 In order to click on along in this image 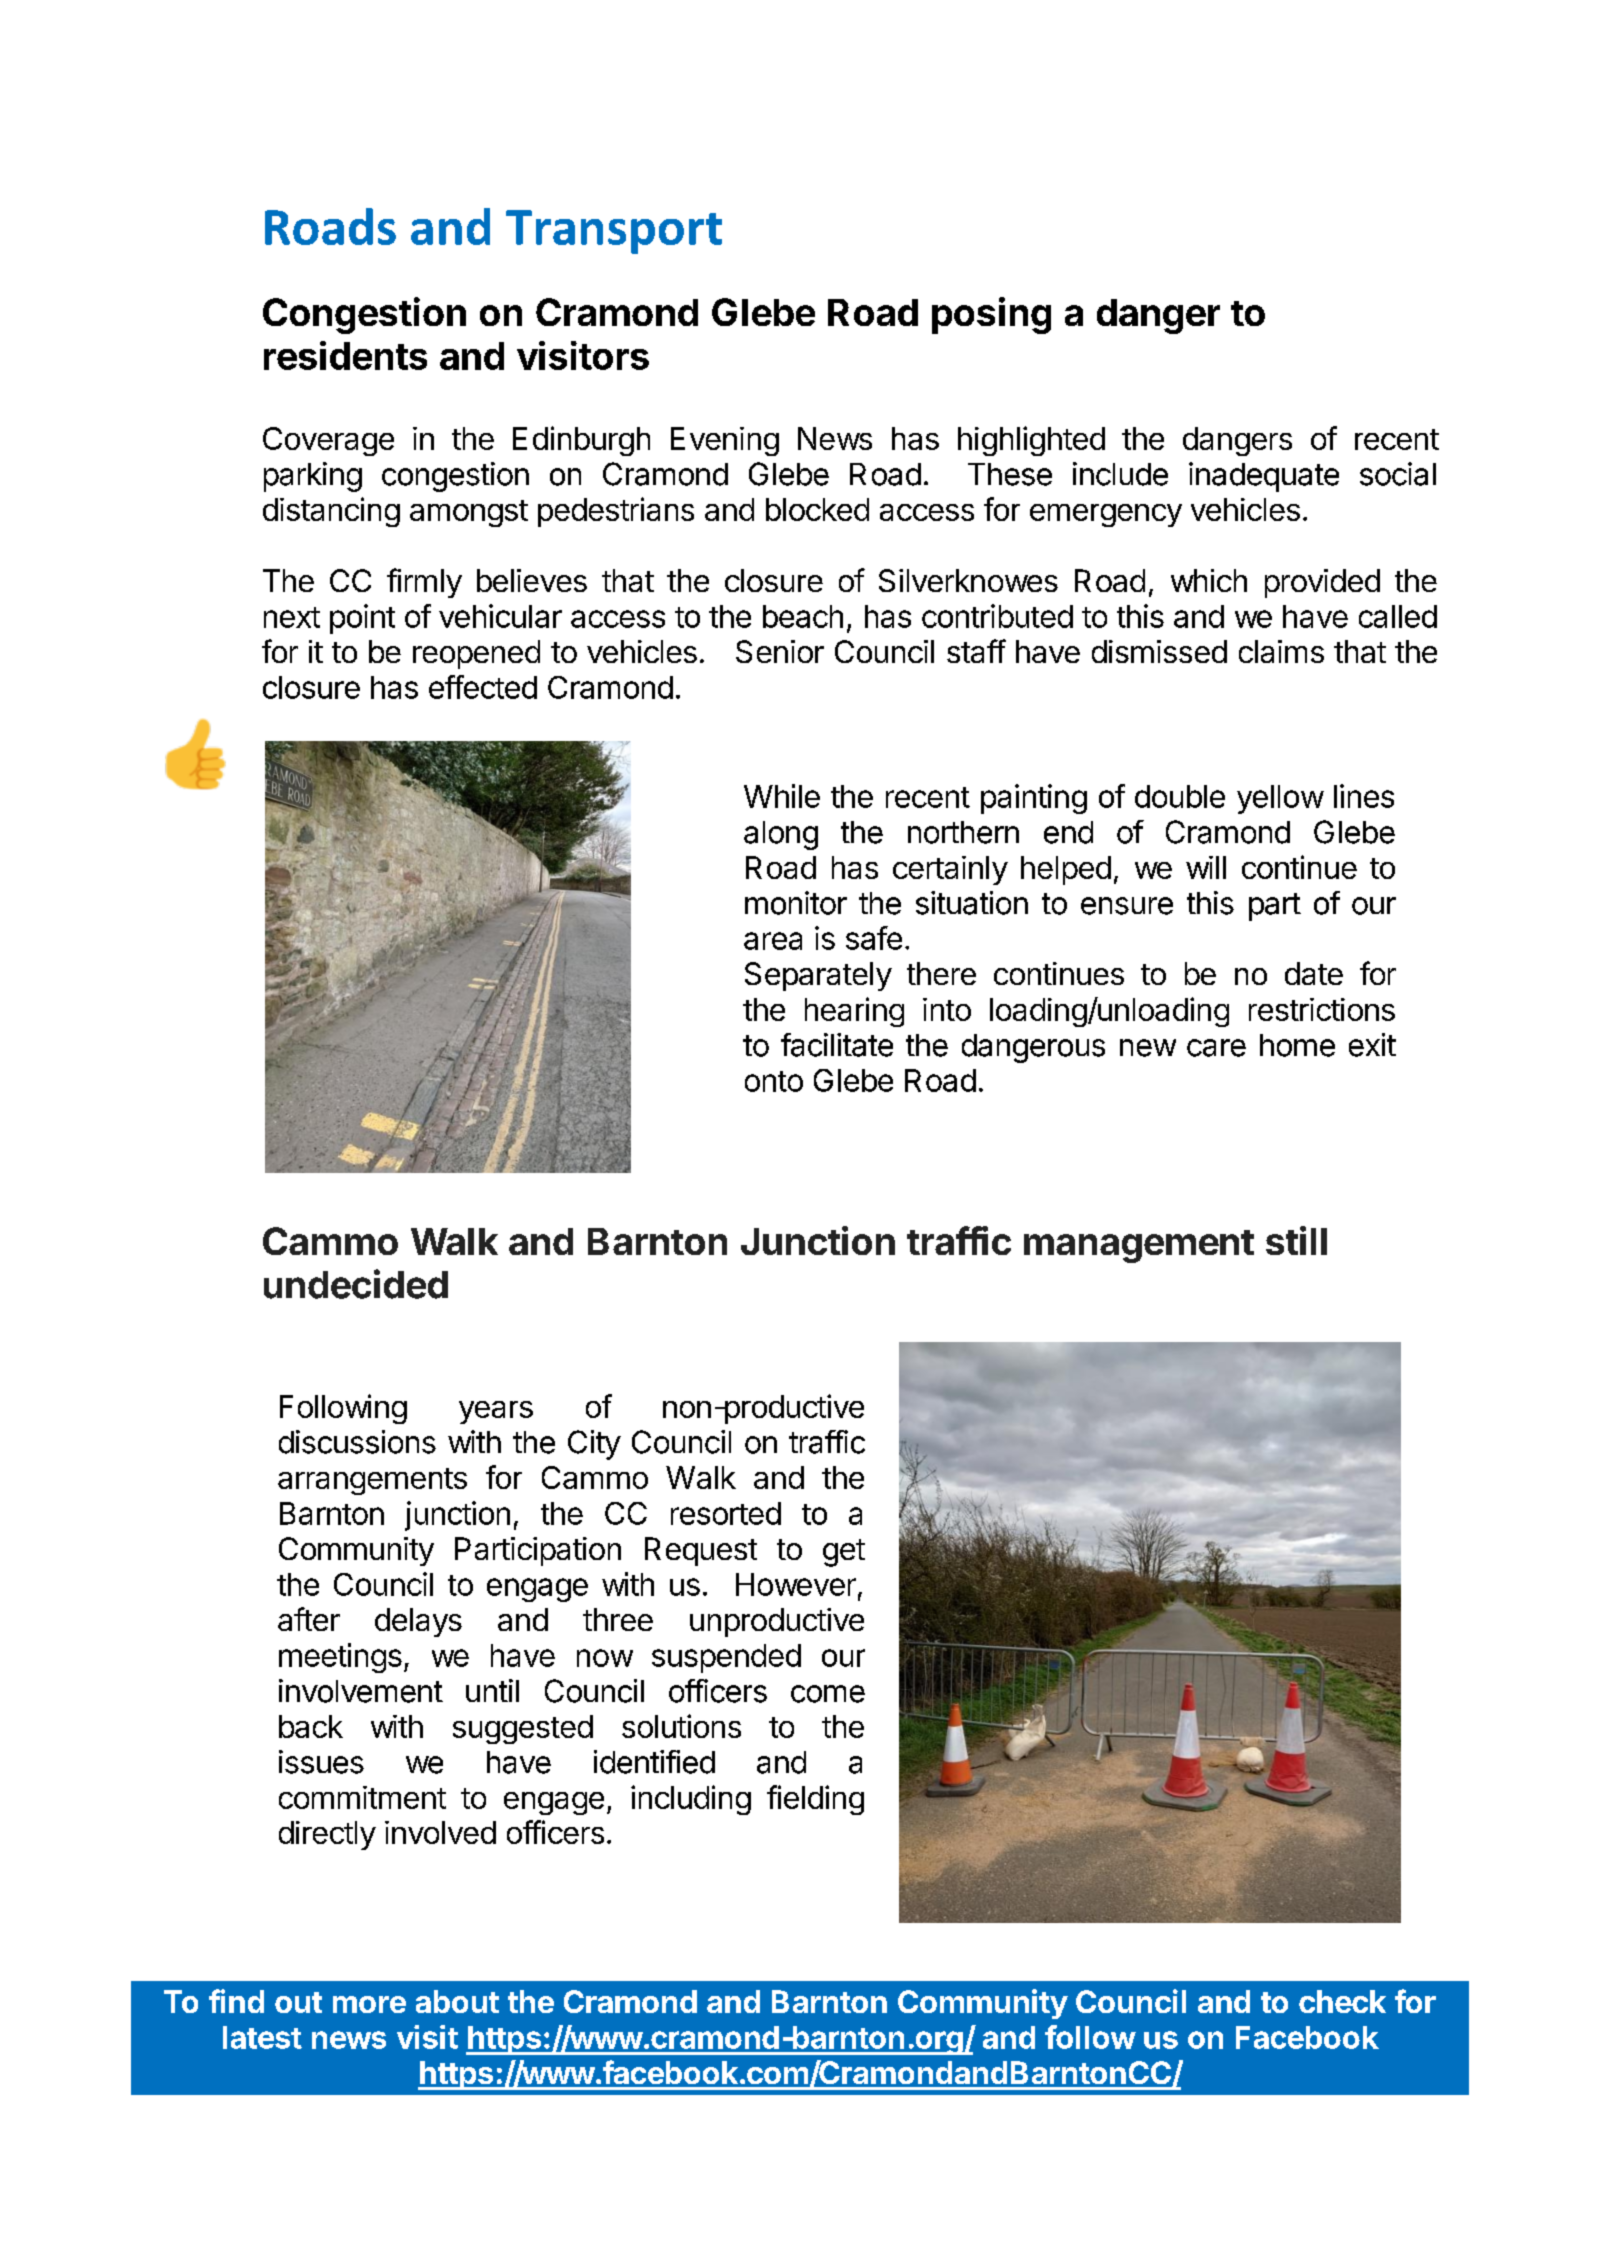, I will do `click(781, 835)`.
